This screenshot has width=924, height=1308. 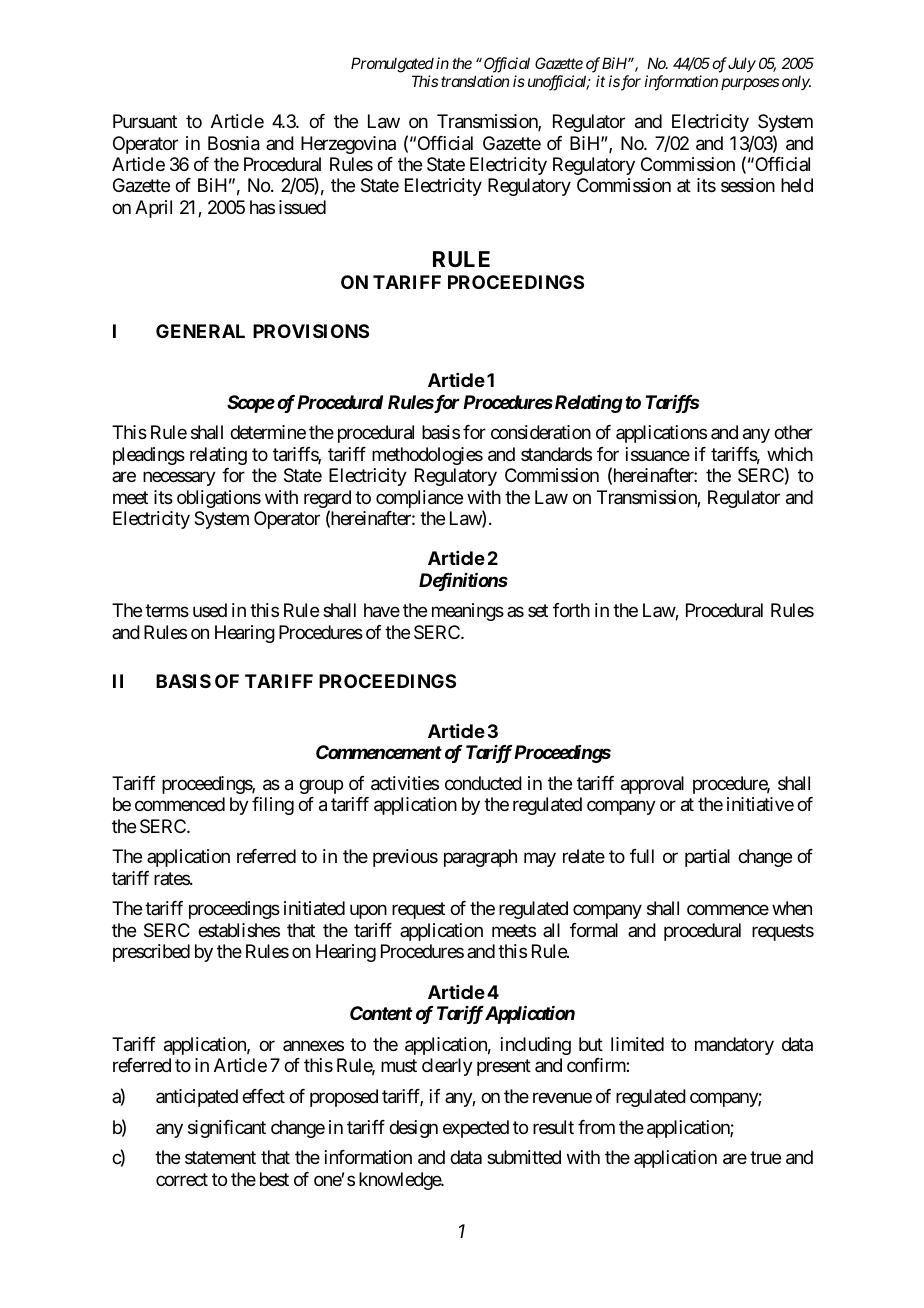 I want to click on which, so click(x=790, y=454).
